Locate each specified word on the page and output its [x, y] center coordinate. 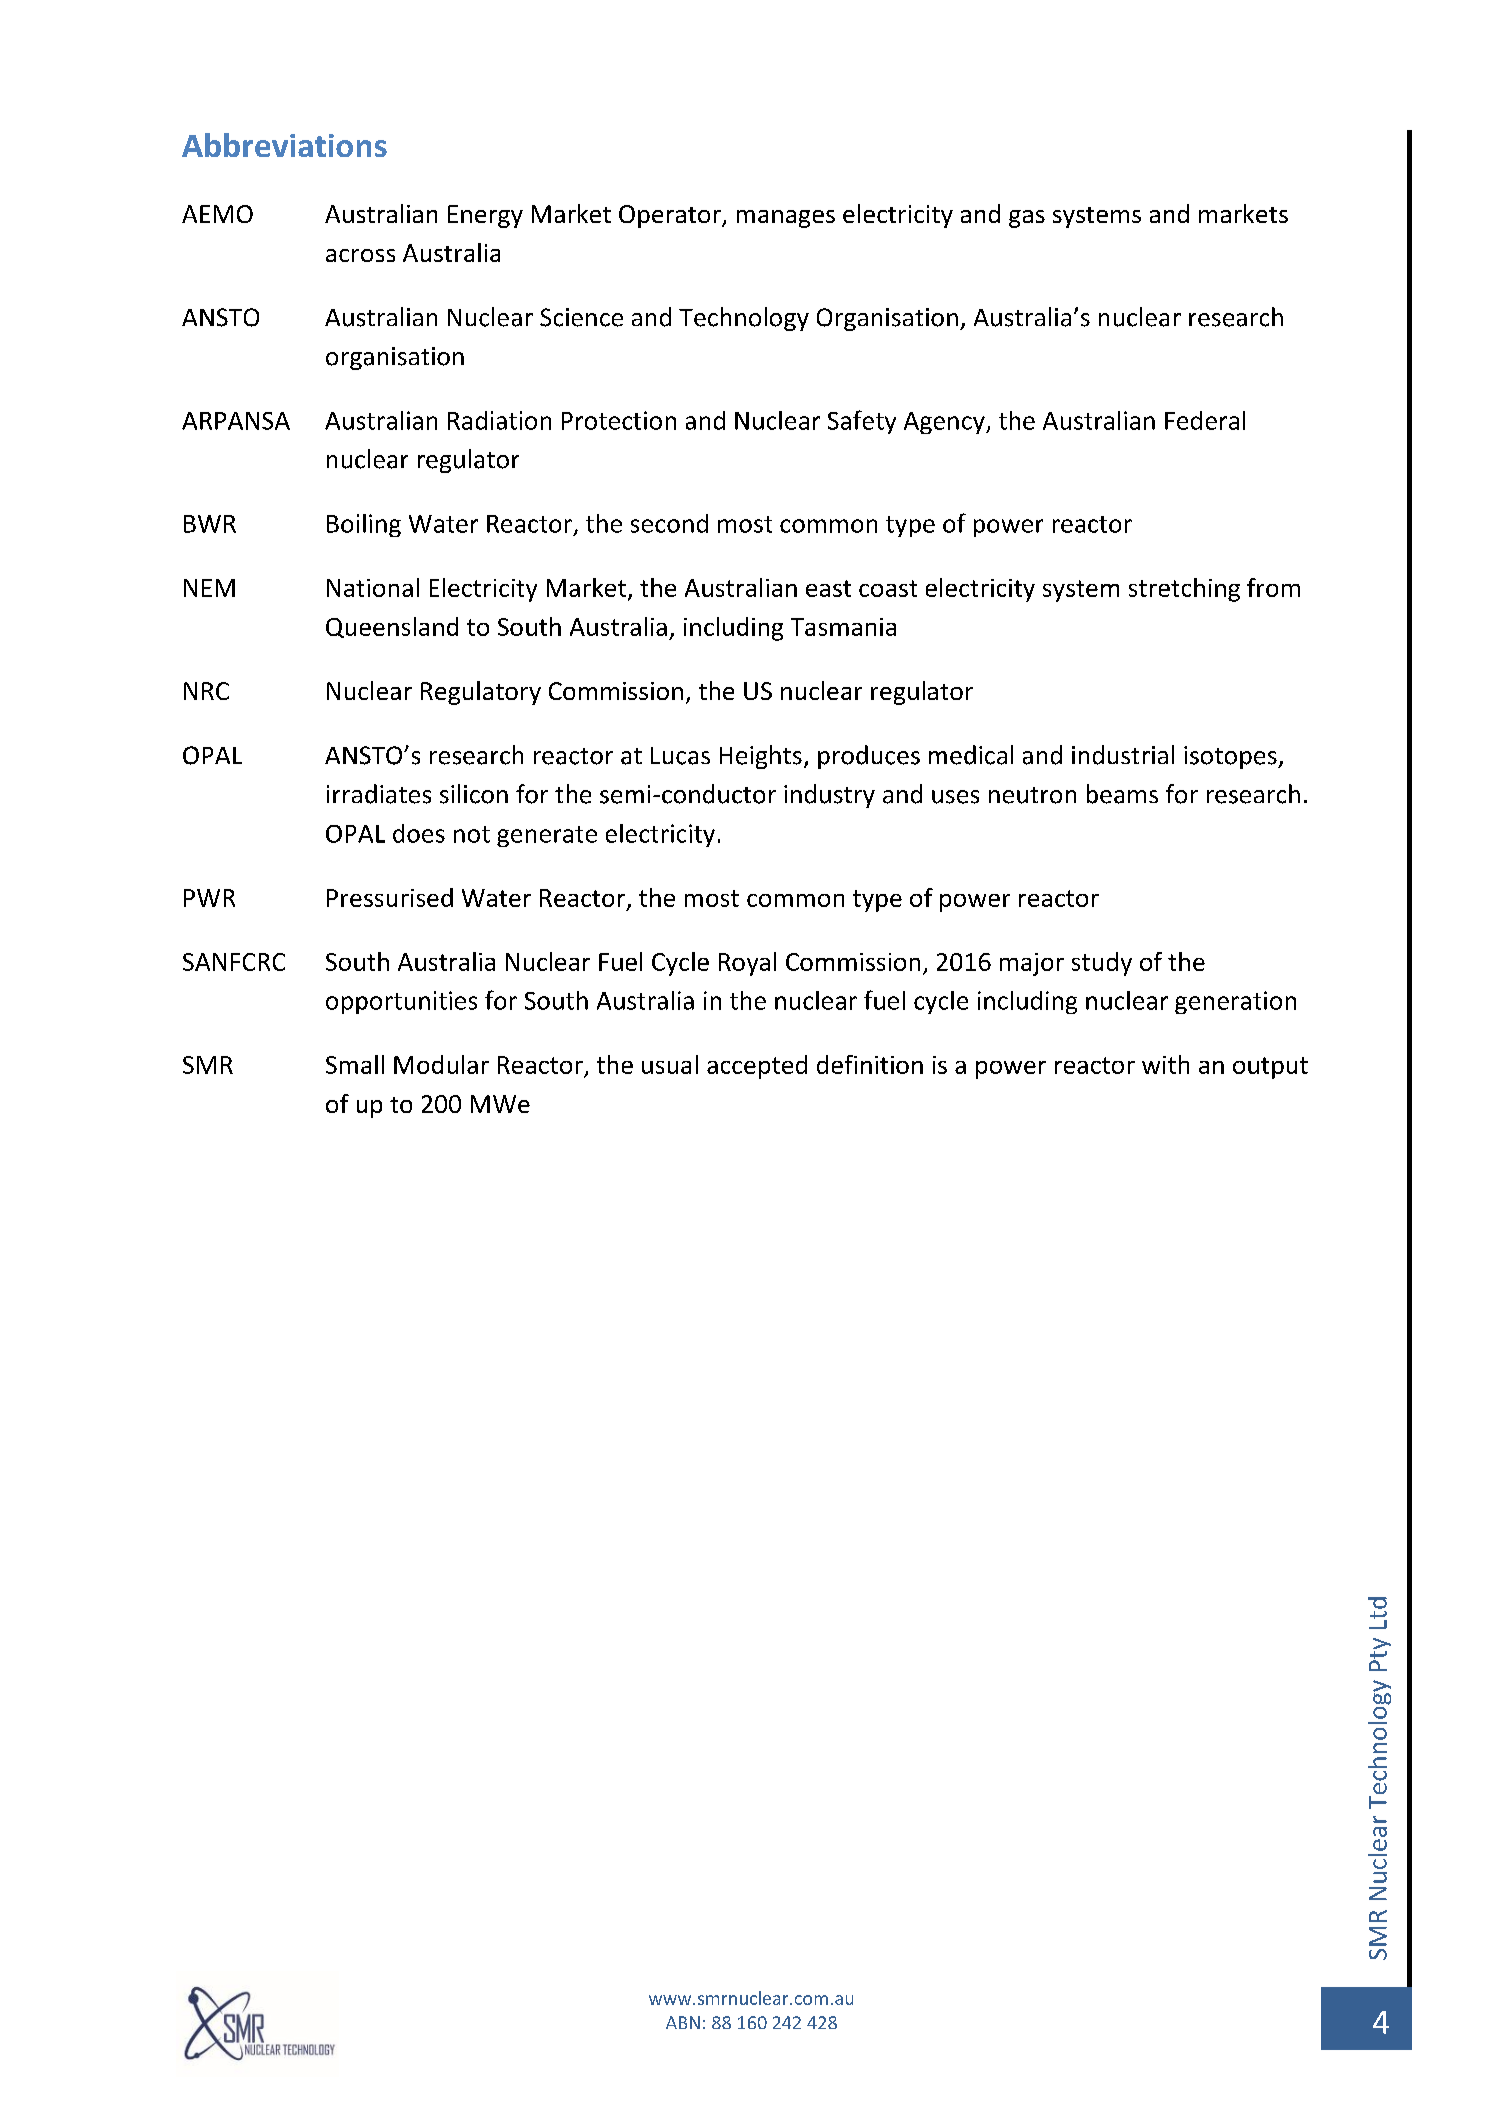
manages [786, 219]
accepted [757, 1067]
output [1270, 1068]
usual [670, 1064]
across [360, 255]
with [1165, 1064]
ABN [683, 2022]
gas [1027, 219]
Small [355, 1064]
